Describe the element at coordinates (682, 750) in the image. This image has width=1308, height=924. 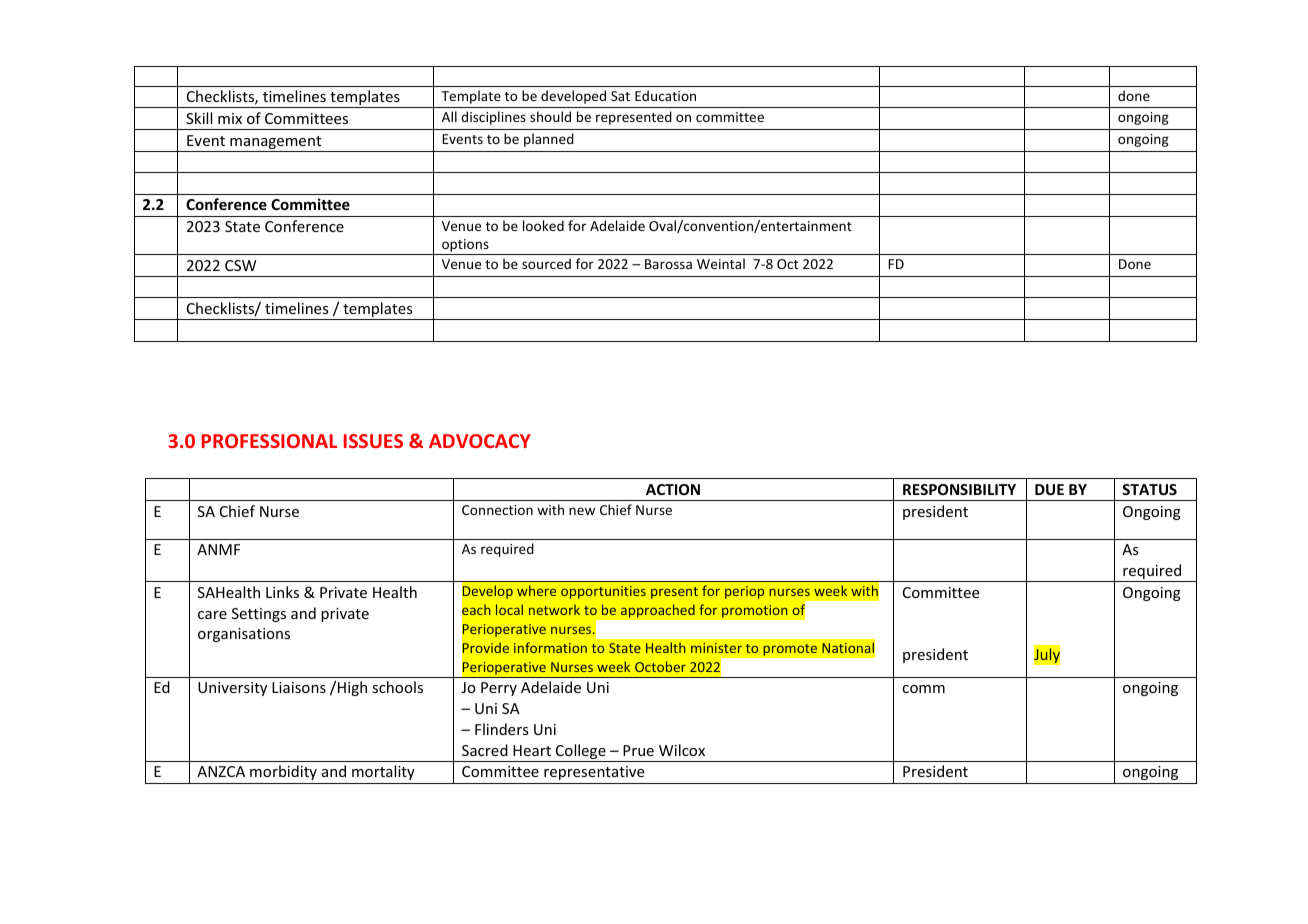
I see `Wilcox` at that location.
